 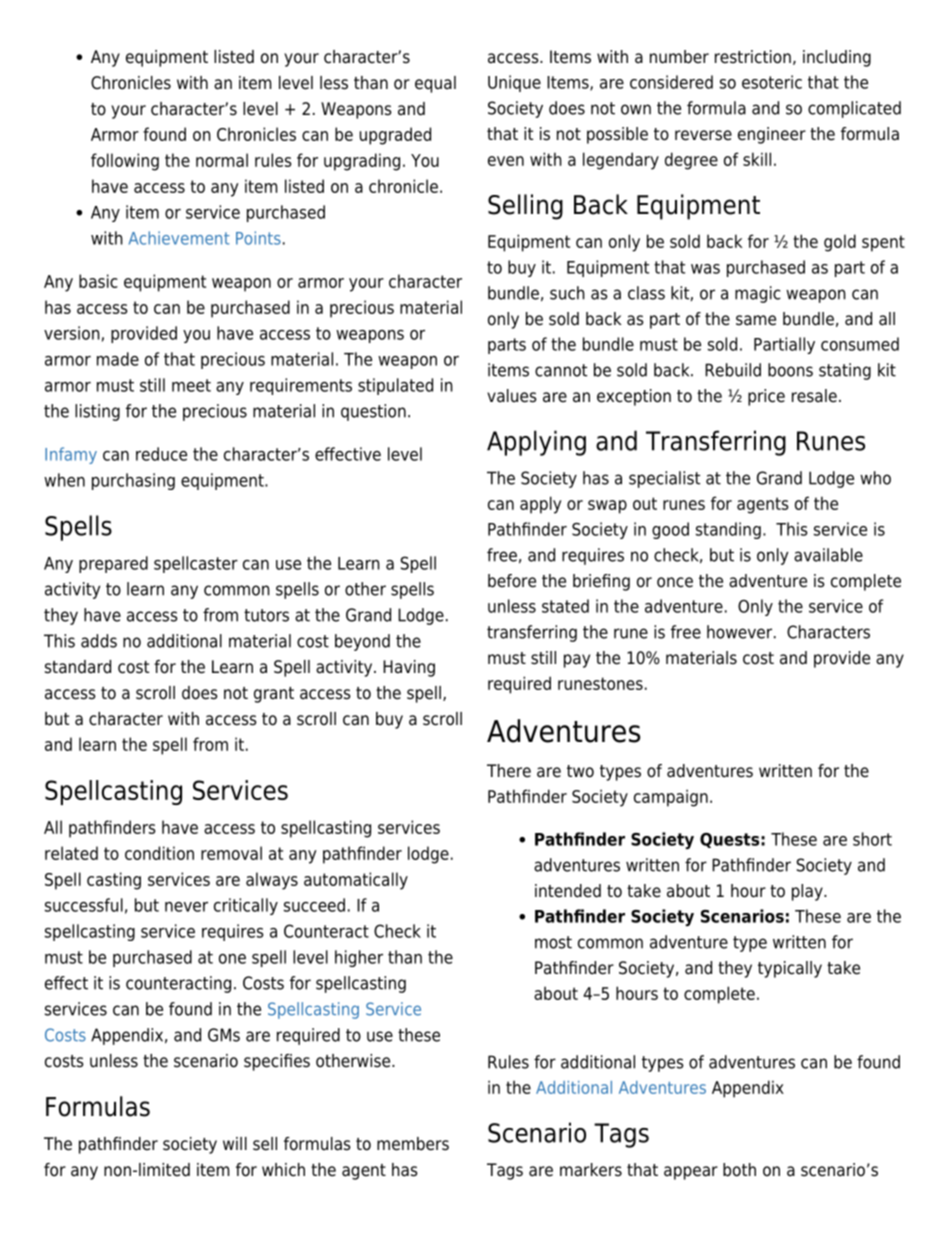 I want to click on esoteric, so click(x=772, y=82).
